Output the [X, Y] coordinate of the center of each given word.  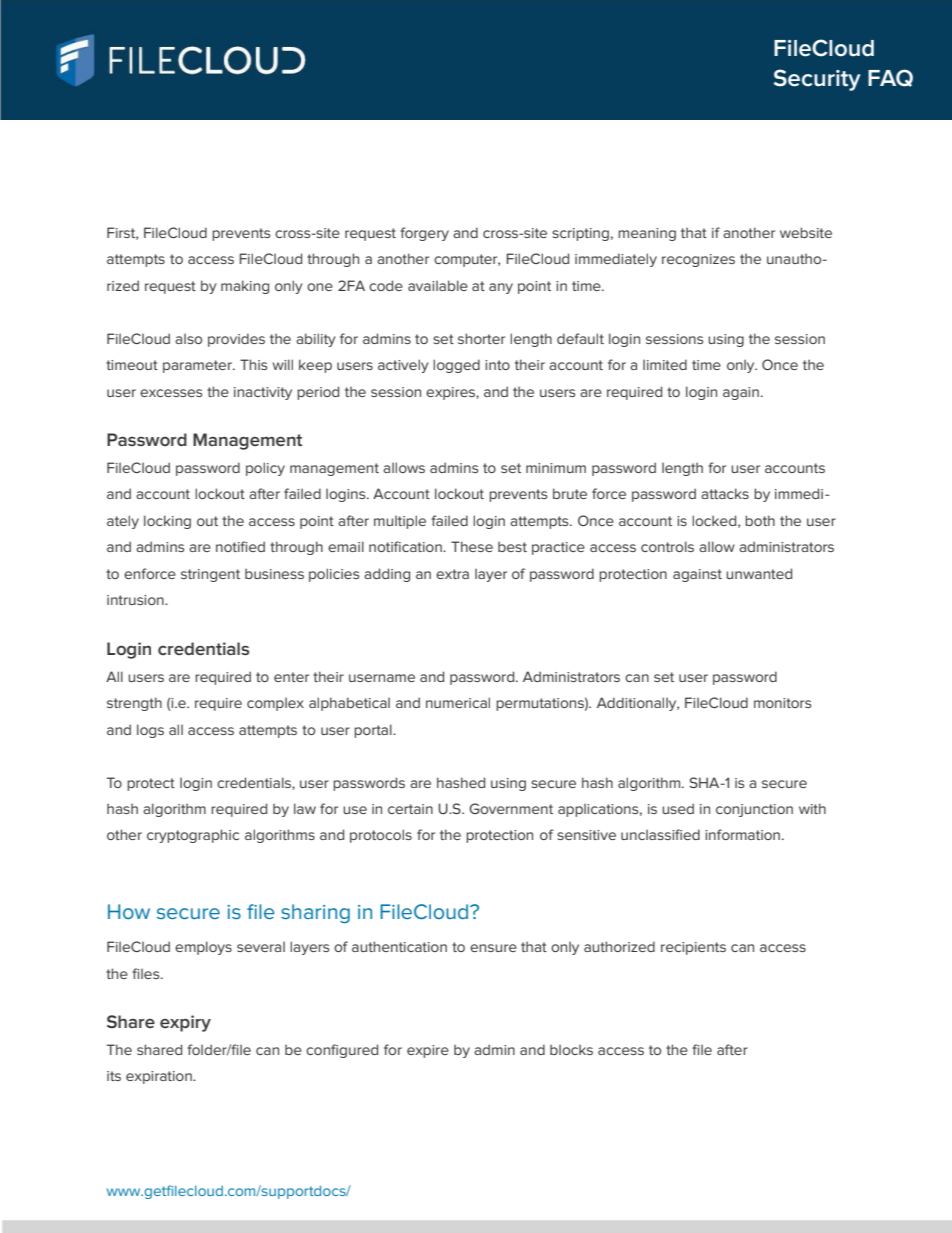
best [512, 546]
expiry [185, 1023]
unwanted [759, 573]
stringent [210, 575]
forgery [424, 234]
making [245, 287]
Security [817, 80]
